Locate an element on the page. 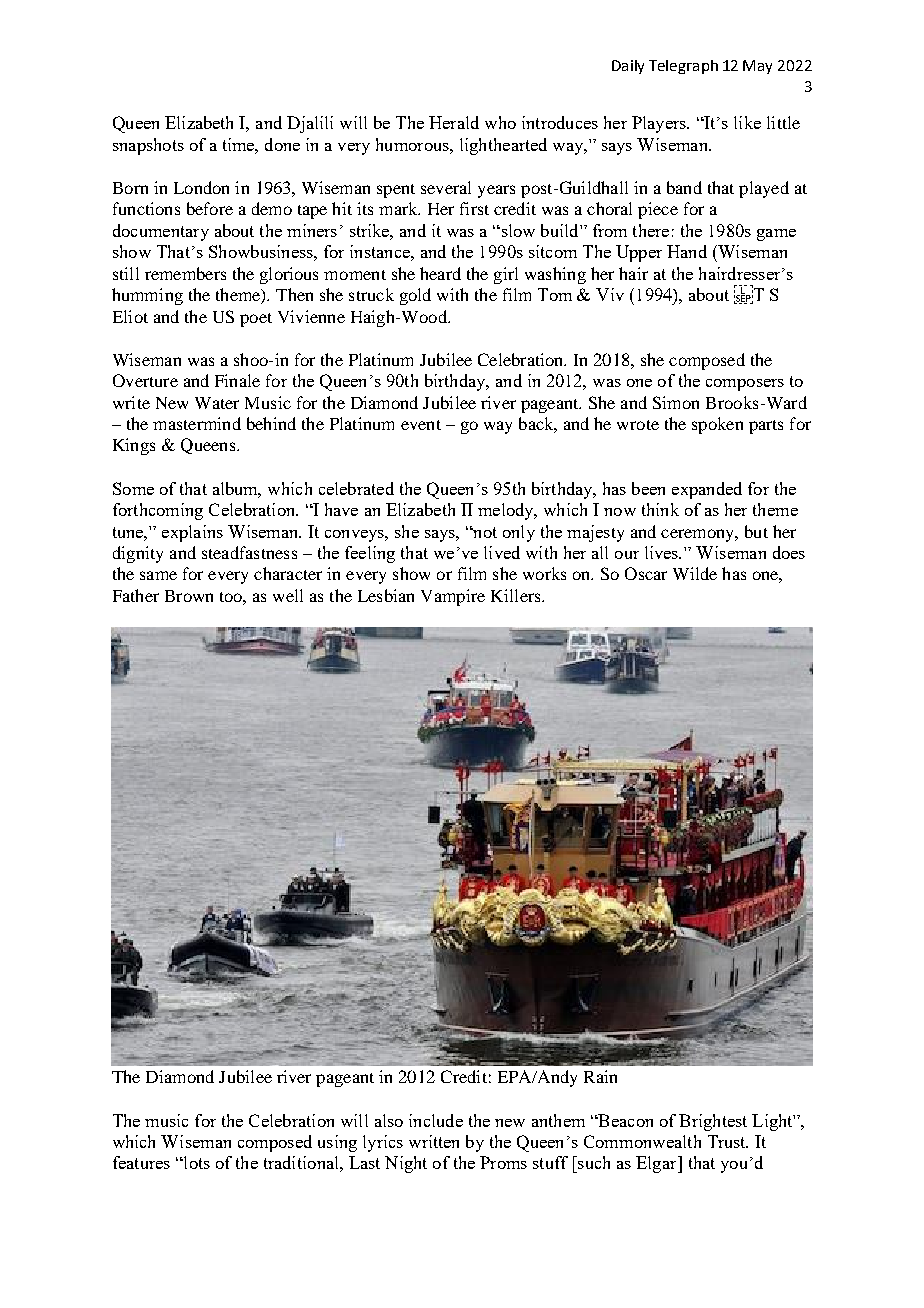  like is located at coordinates (747, 122).
